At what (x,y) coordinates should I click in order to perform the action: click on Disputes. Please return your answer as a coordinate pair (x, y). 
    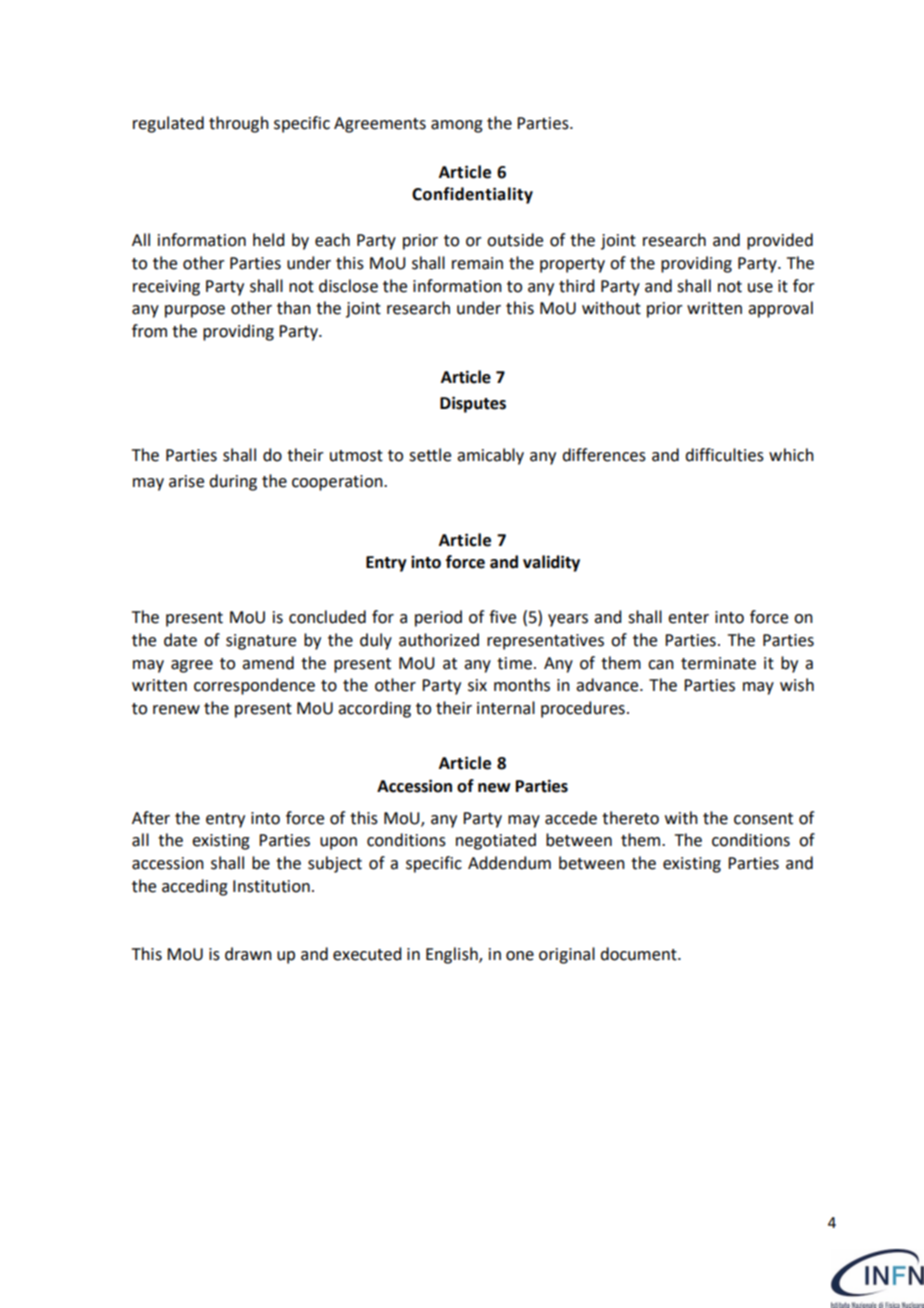
    Looking at the image, I should click on (473, 404).
